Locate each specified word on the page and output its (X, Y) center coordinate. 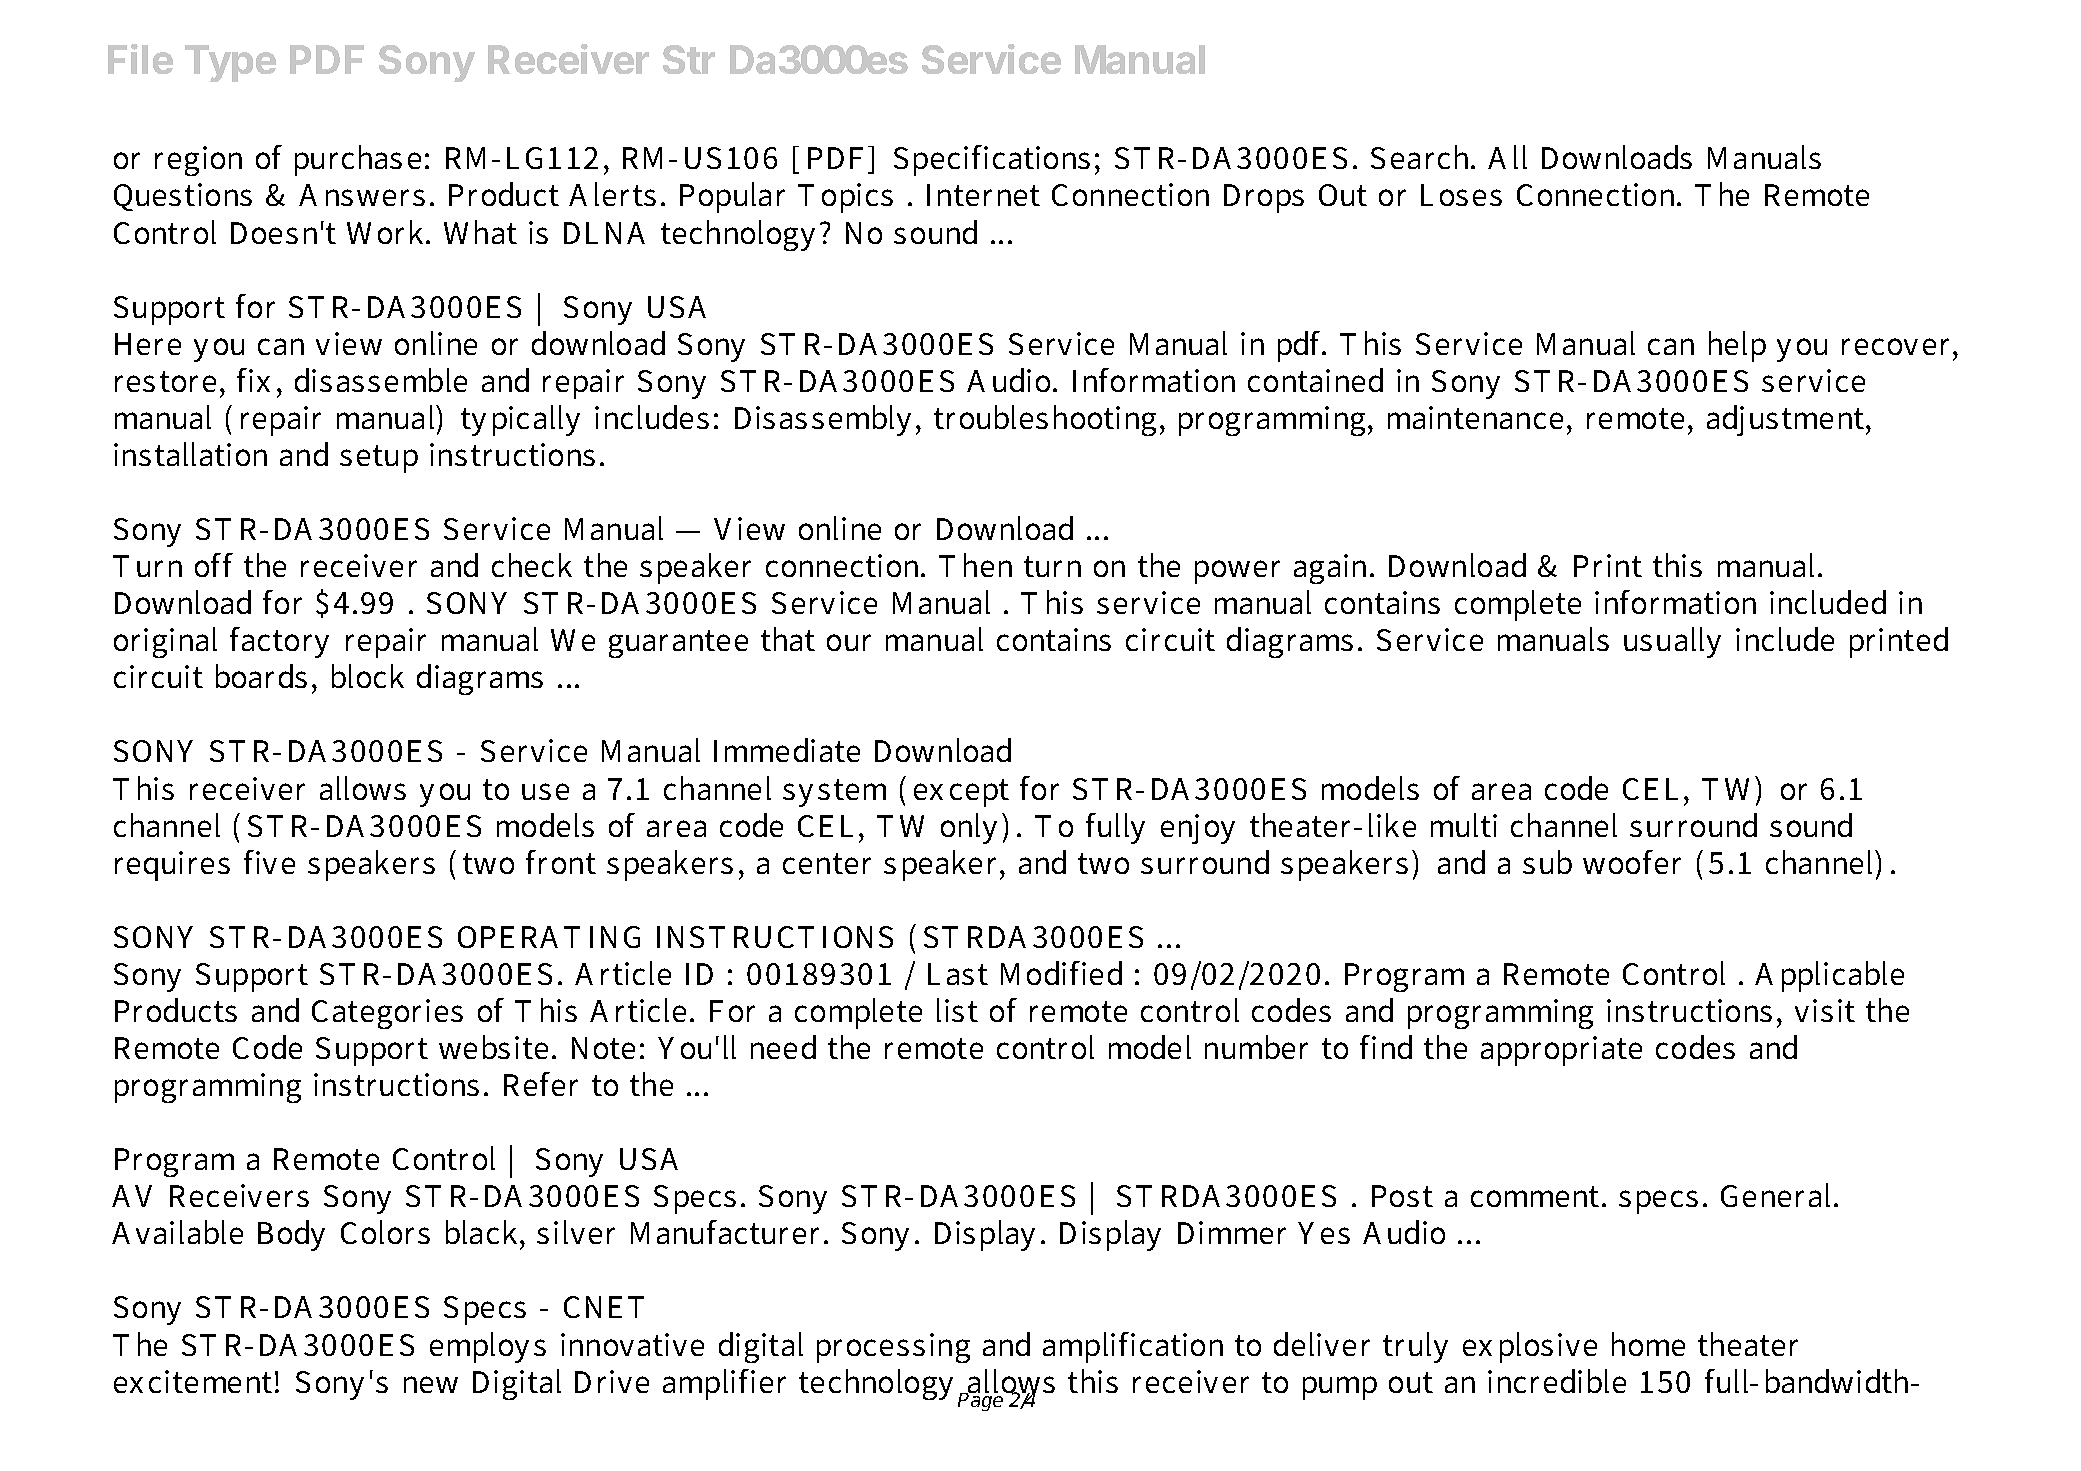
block (368, 676)
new (431, 1384)
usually (1672, 642)
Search (1422, 157)
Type (230, 63)
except (961, 793)
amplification (1133, 1347)
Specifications (992, 160)
